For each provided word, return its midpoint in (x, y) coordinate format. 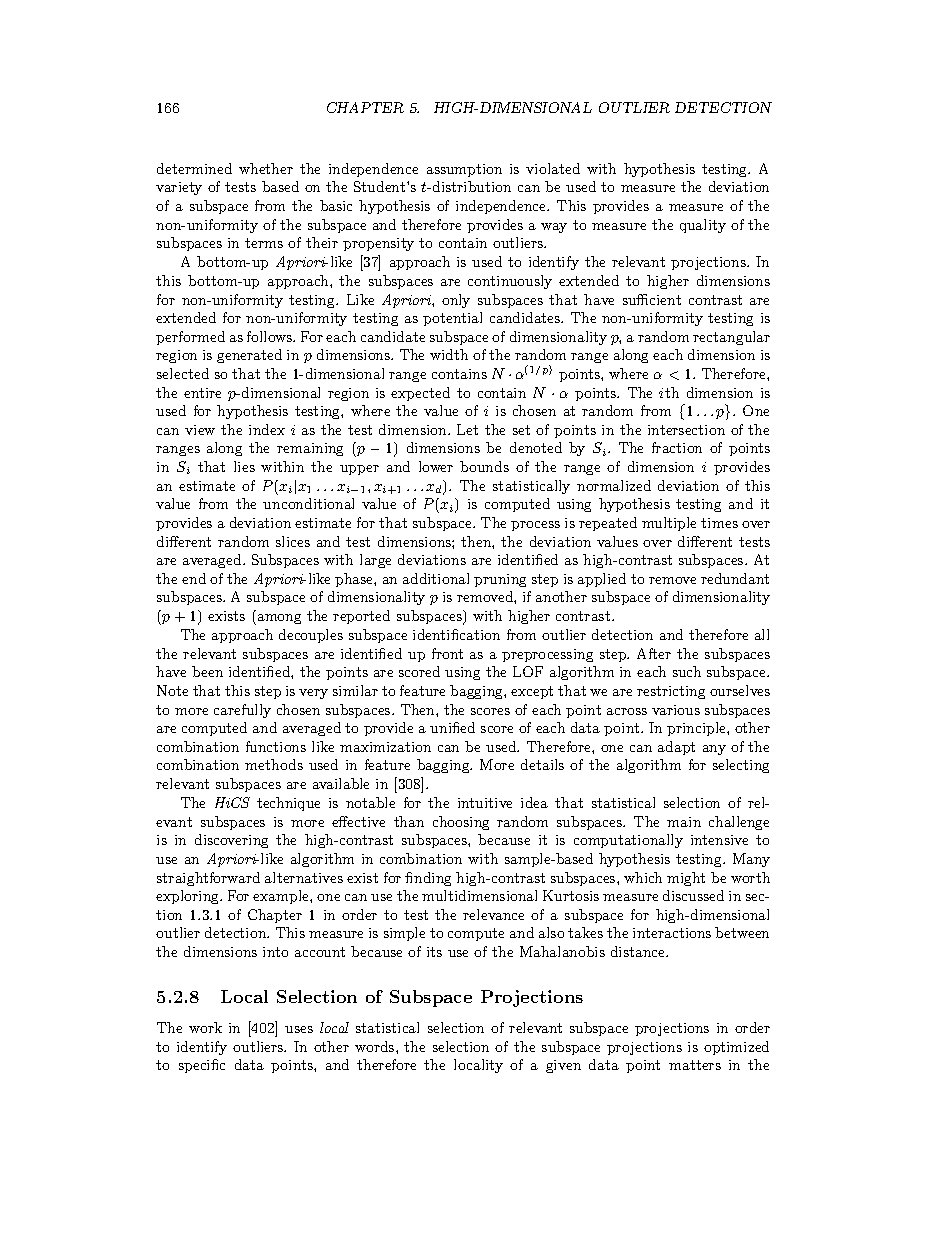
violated (553, 168)
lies (244, 466)
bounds (484, 466)
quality (703, 226)
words (376, 1046)
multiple (669, 524)
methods (274, 764)
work (205, 1027)
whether (266, 168)
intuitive (485, 803)
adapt (676, 748)
